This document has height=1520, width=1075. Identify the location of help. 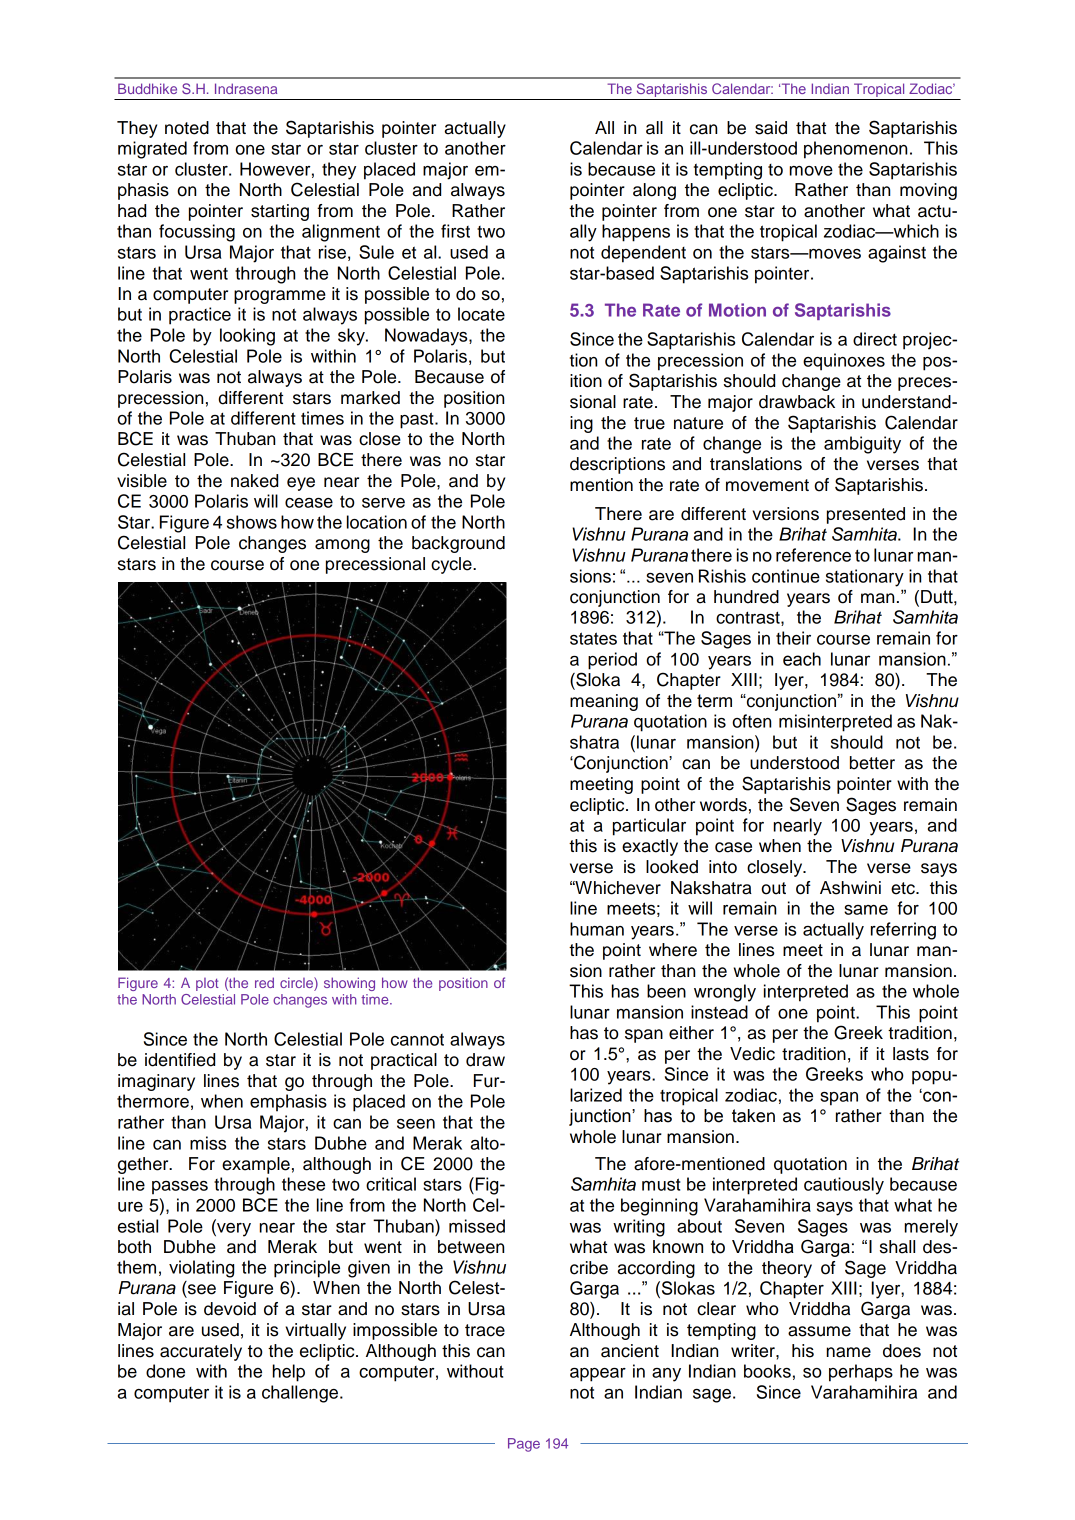
(289, 1373).
